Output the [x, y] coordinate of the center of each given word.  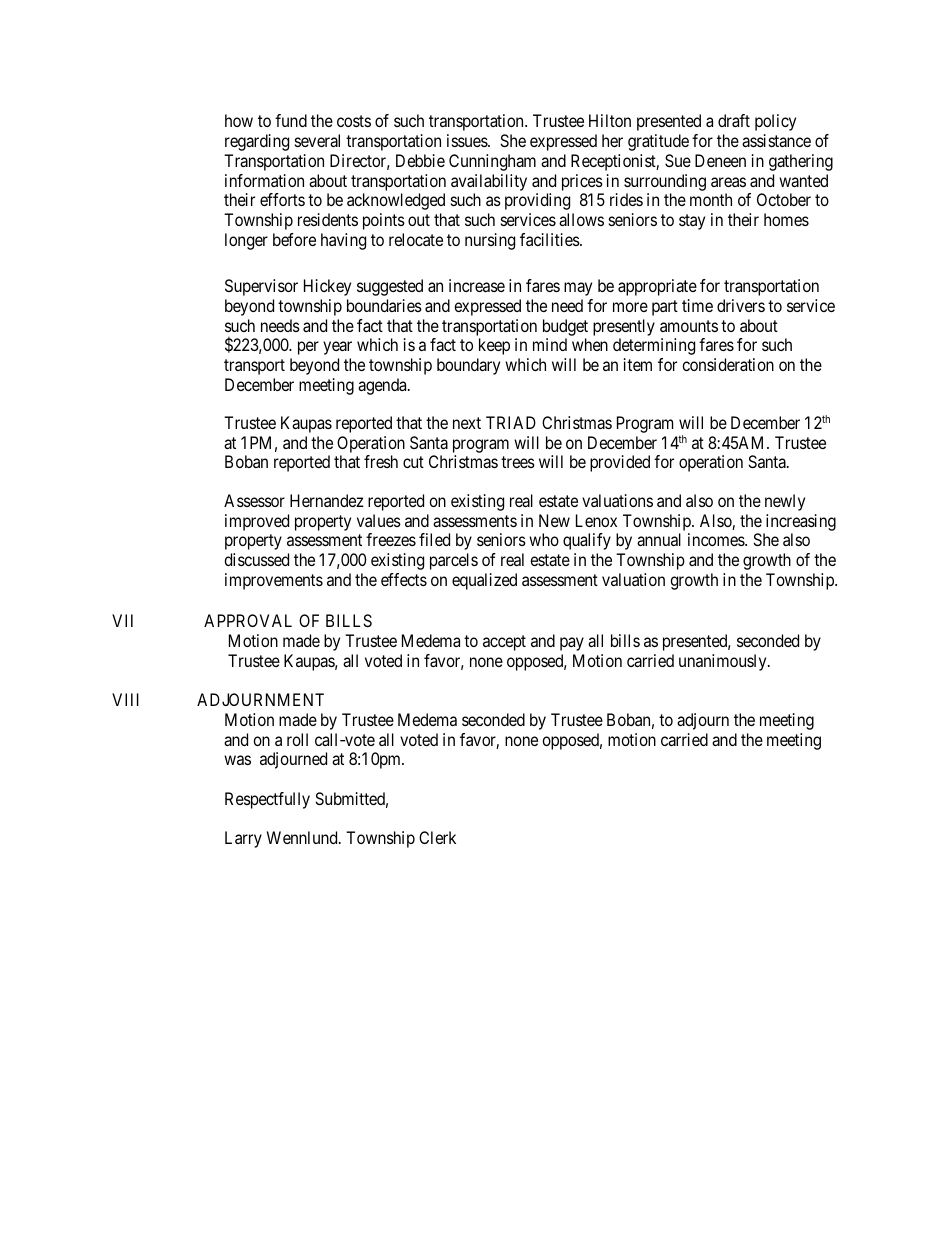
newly [785, 502]
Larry [243, 839]
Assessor [254, 500]
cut [413, 462]
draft [734, 120]
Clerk [437, 837]
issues [468, 140]
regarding [257, 142]
